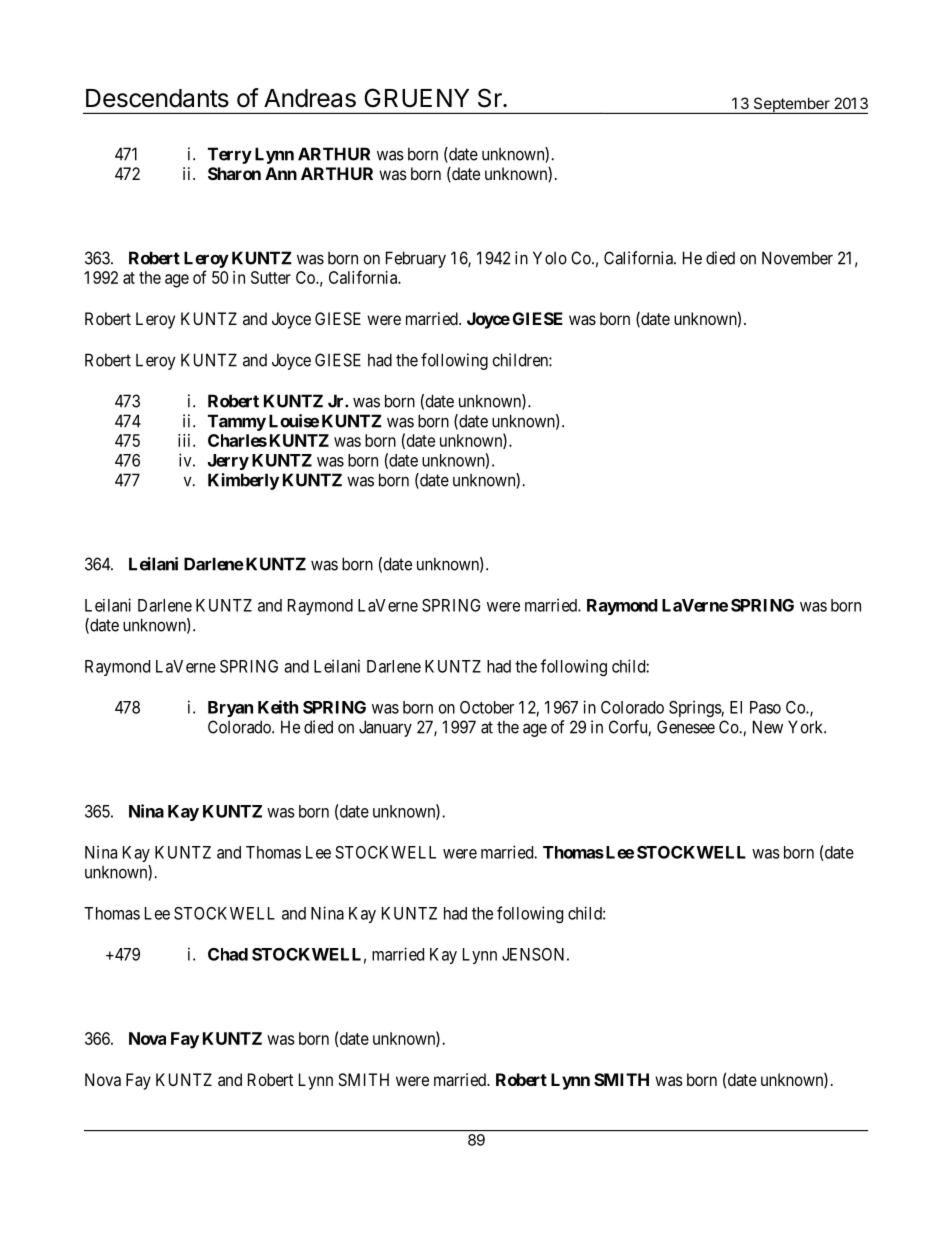 This screenshot has height=1233, width=952. Describe the element at coordinates (416, 259) in the screenshot. I see `February` at that location.
